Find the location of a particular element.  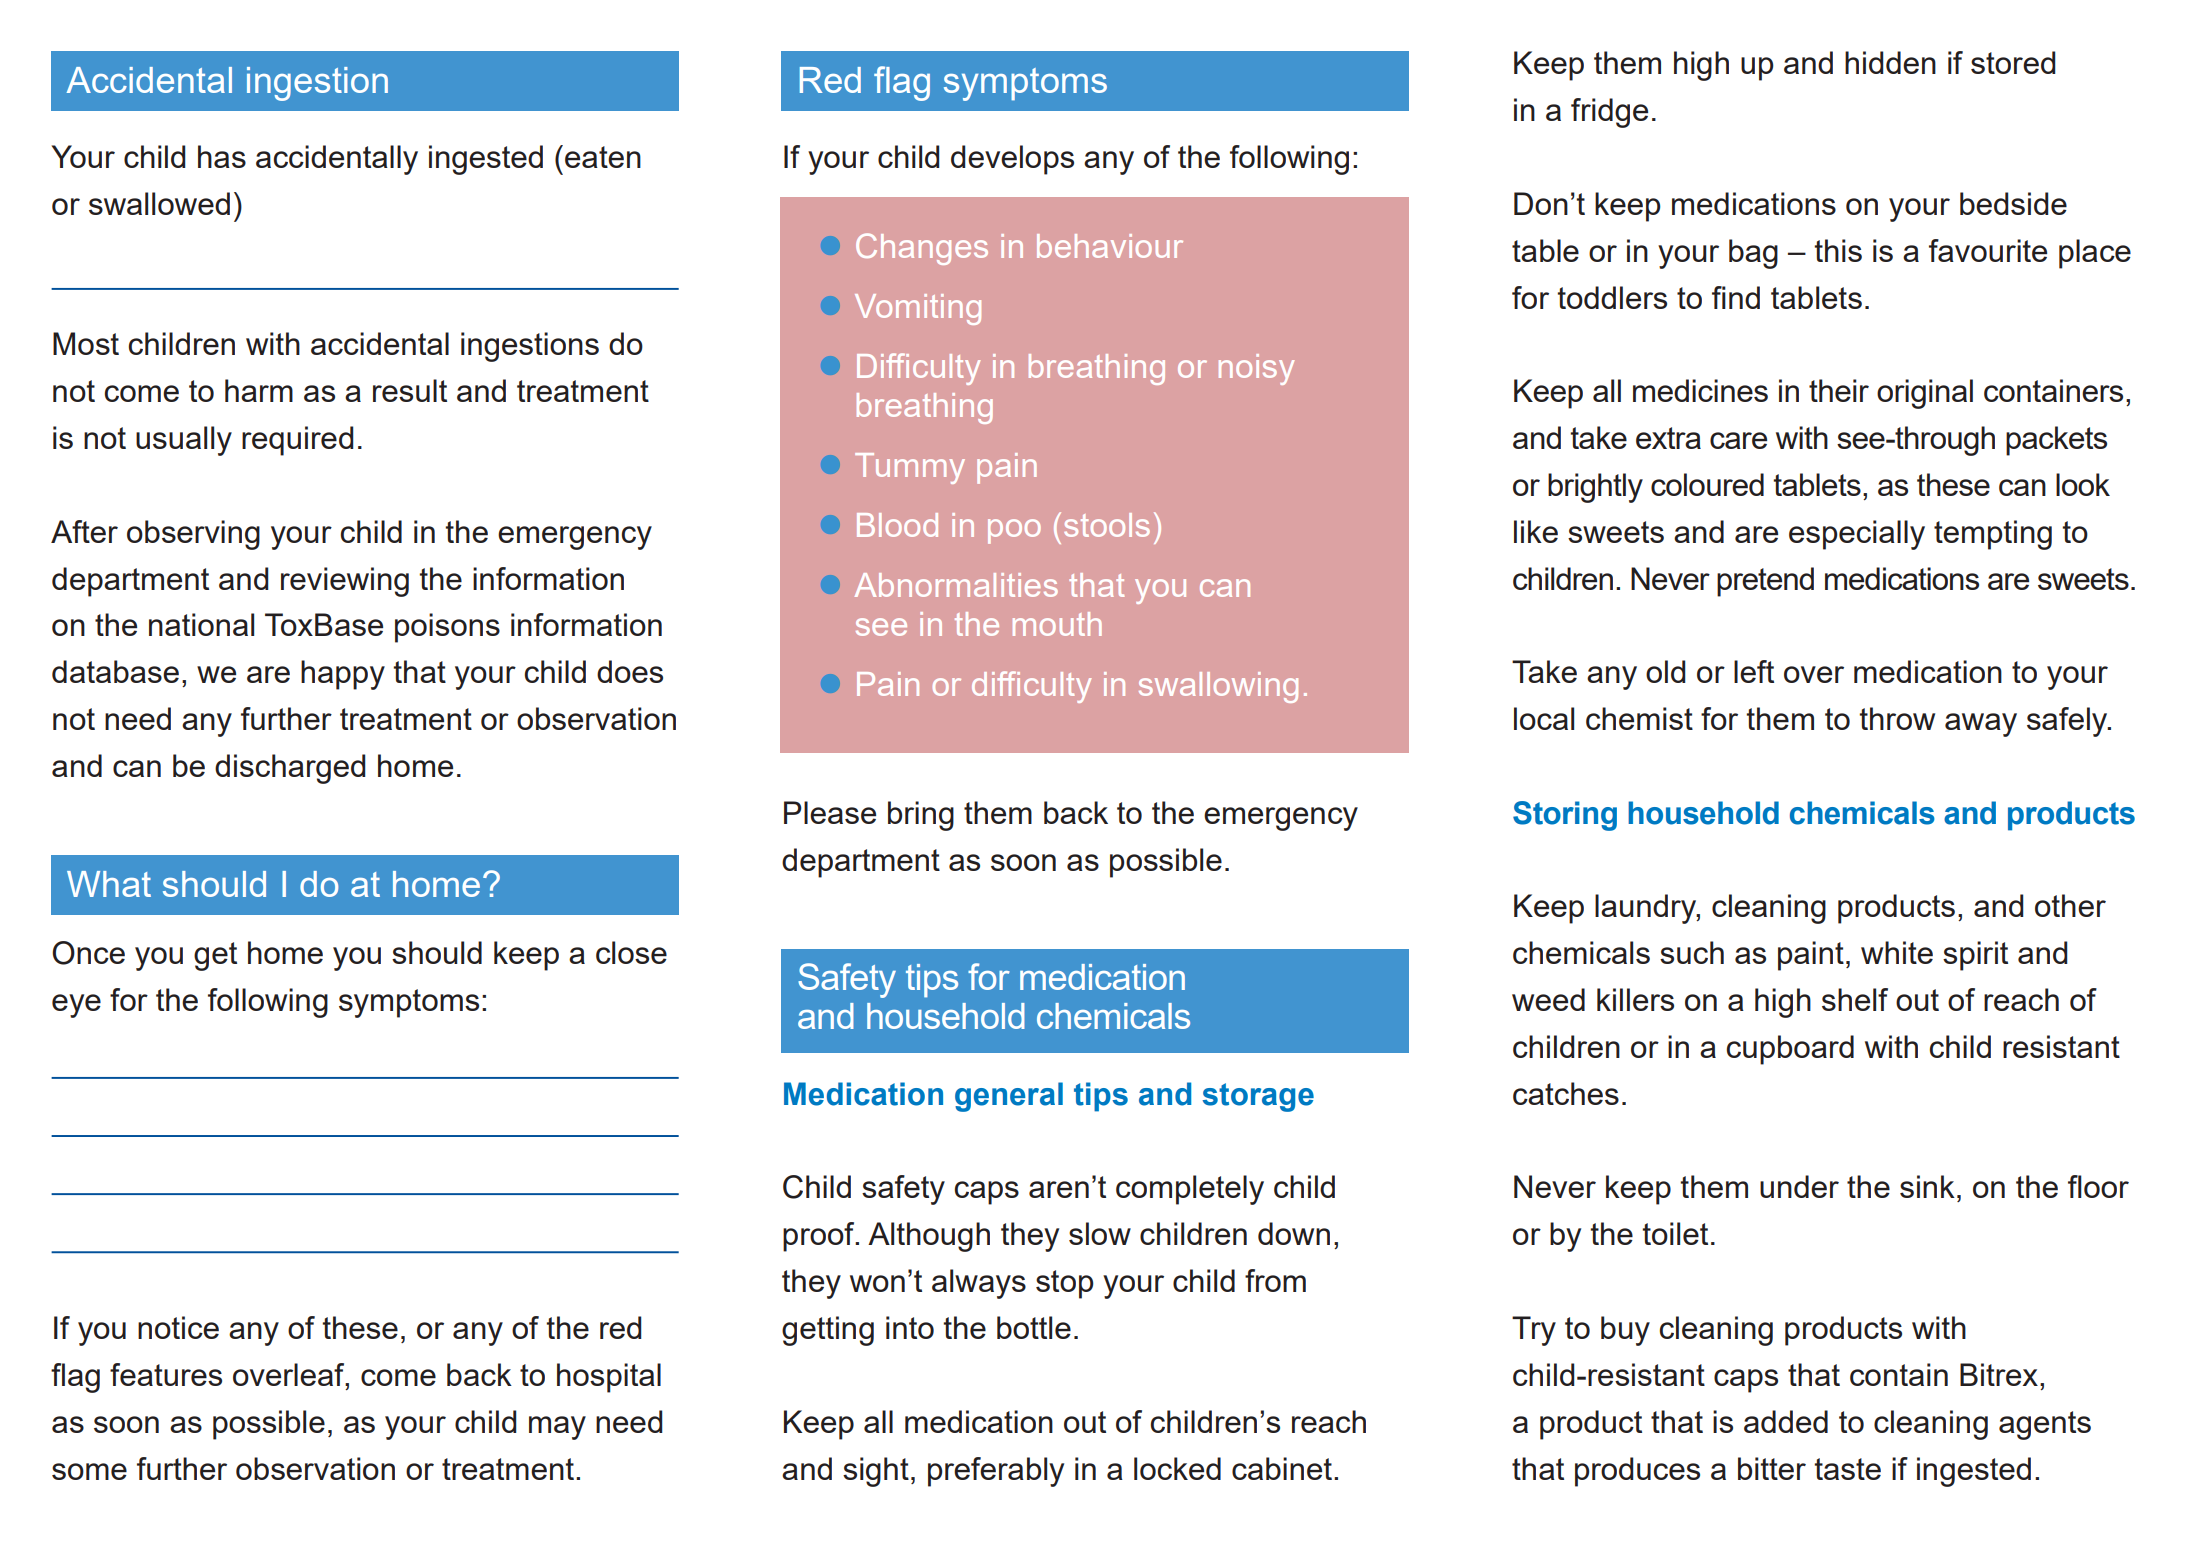

develops is located at coordinates (1012, 160).
